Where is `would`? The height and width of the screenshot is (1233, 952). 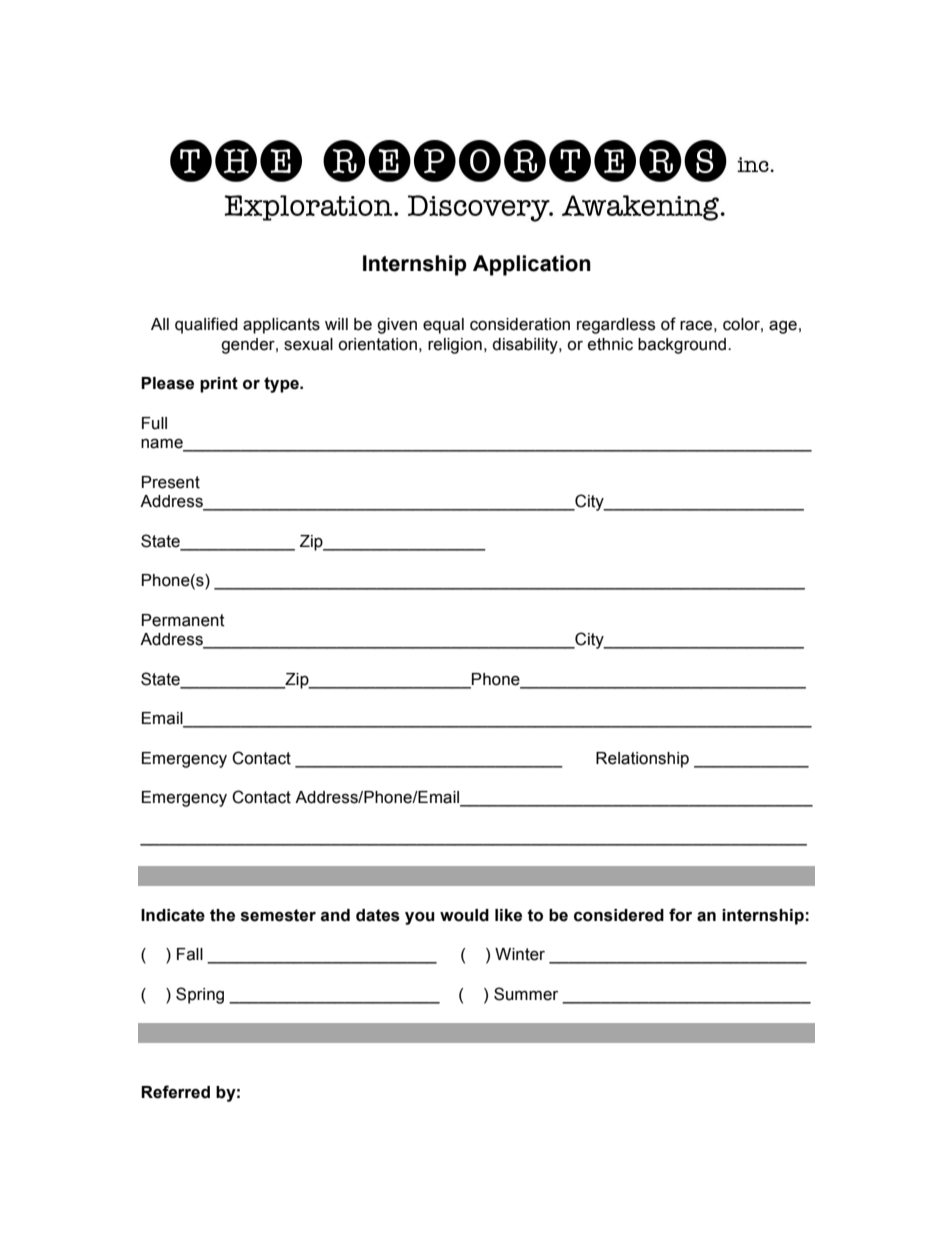 would is located at coordinates (464, 915).
